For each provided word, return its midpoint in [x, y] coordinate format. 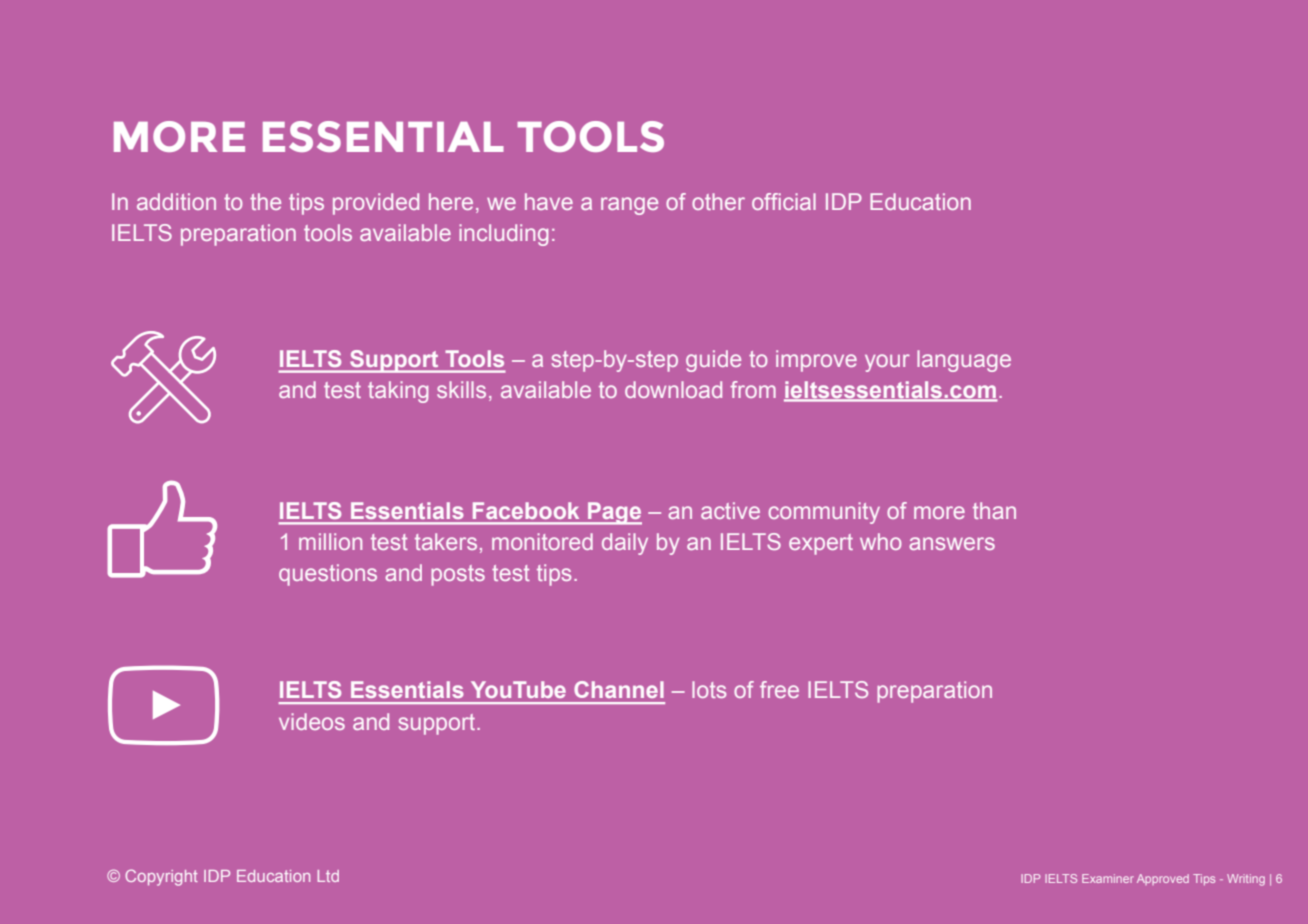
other [718, 201]
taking [398, 392]
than [994, 510]
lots [709, 689]
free [779, 689]
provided [376, 204]
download [673, 389]
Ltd [328, 876]
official [784, 201]
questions [328, 575]
